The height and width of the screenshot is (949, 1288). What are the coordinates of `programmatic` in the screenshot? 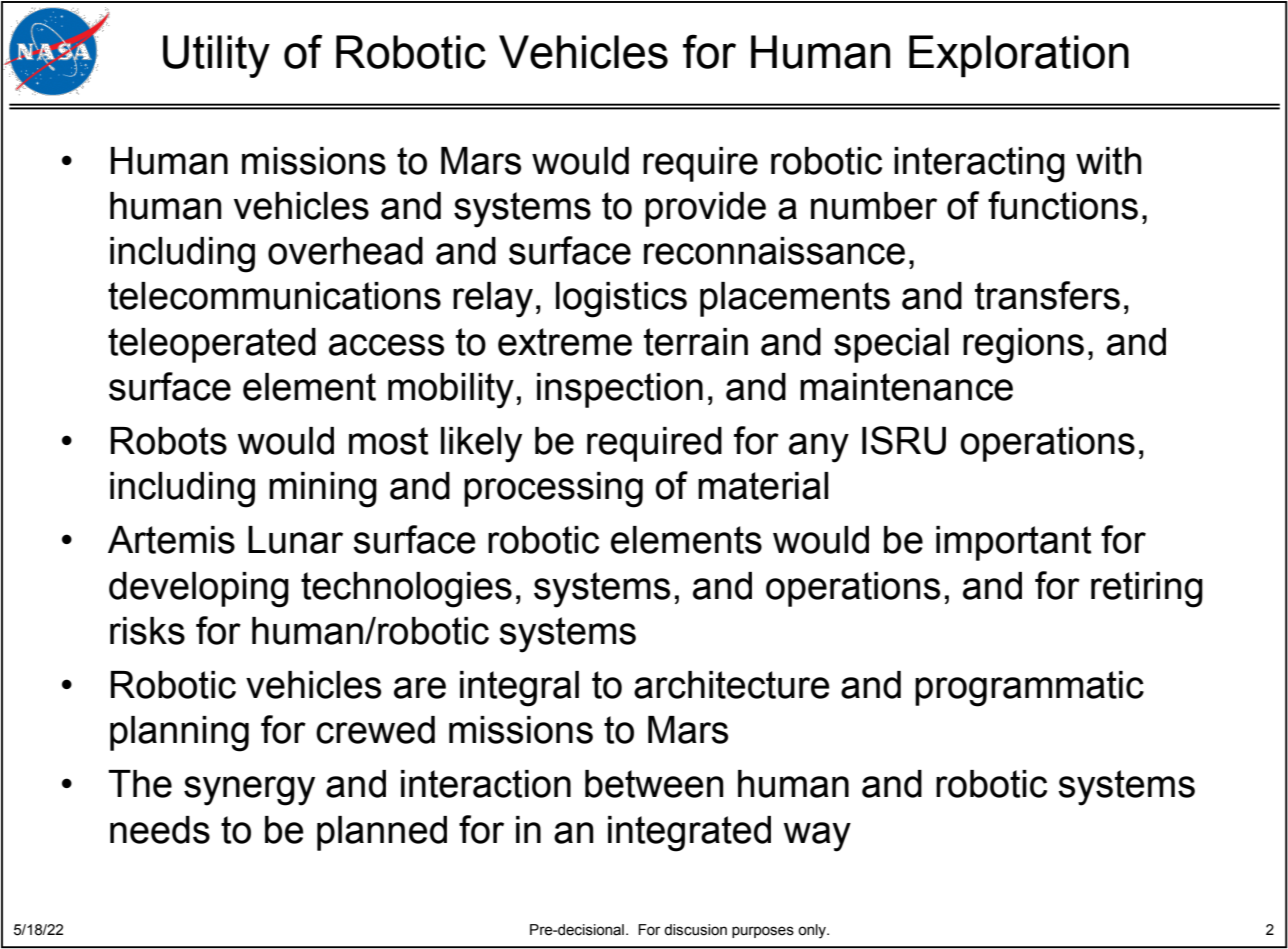 It's located at (1029, 689).
